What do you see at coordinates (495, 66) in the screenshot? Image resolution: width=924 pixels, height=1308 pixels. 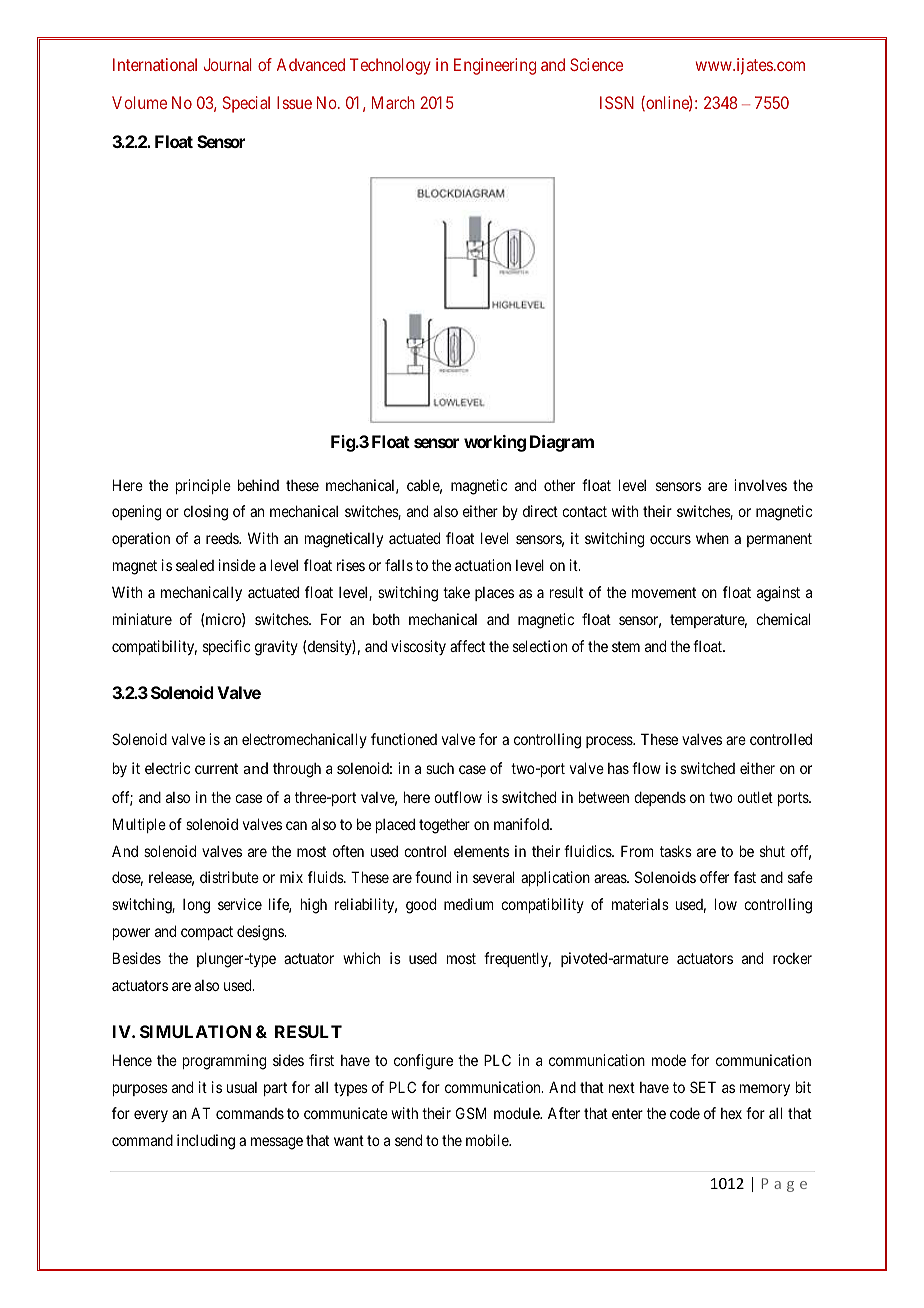 I see `Engineering` at bounding box center [495, 66].
